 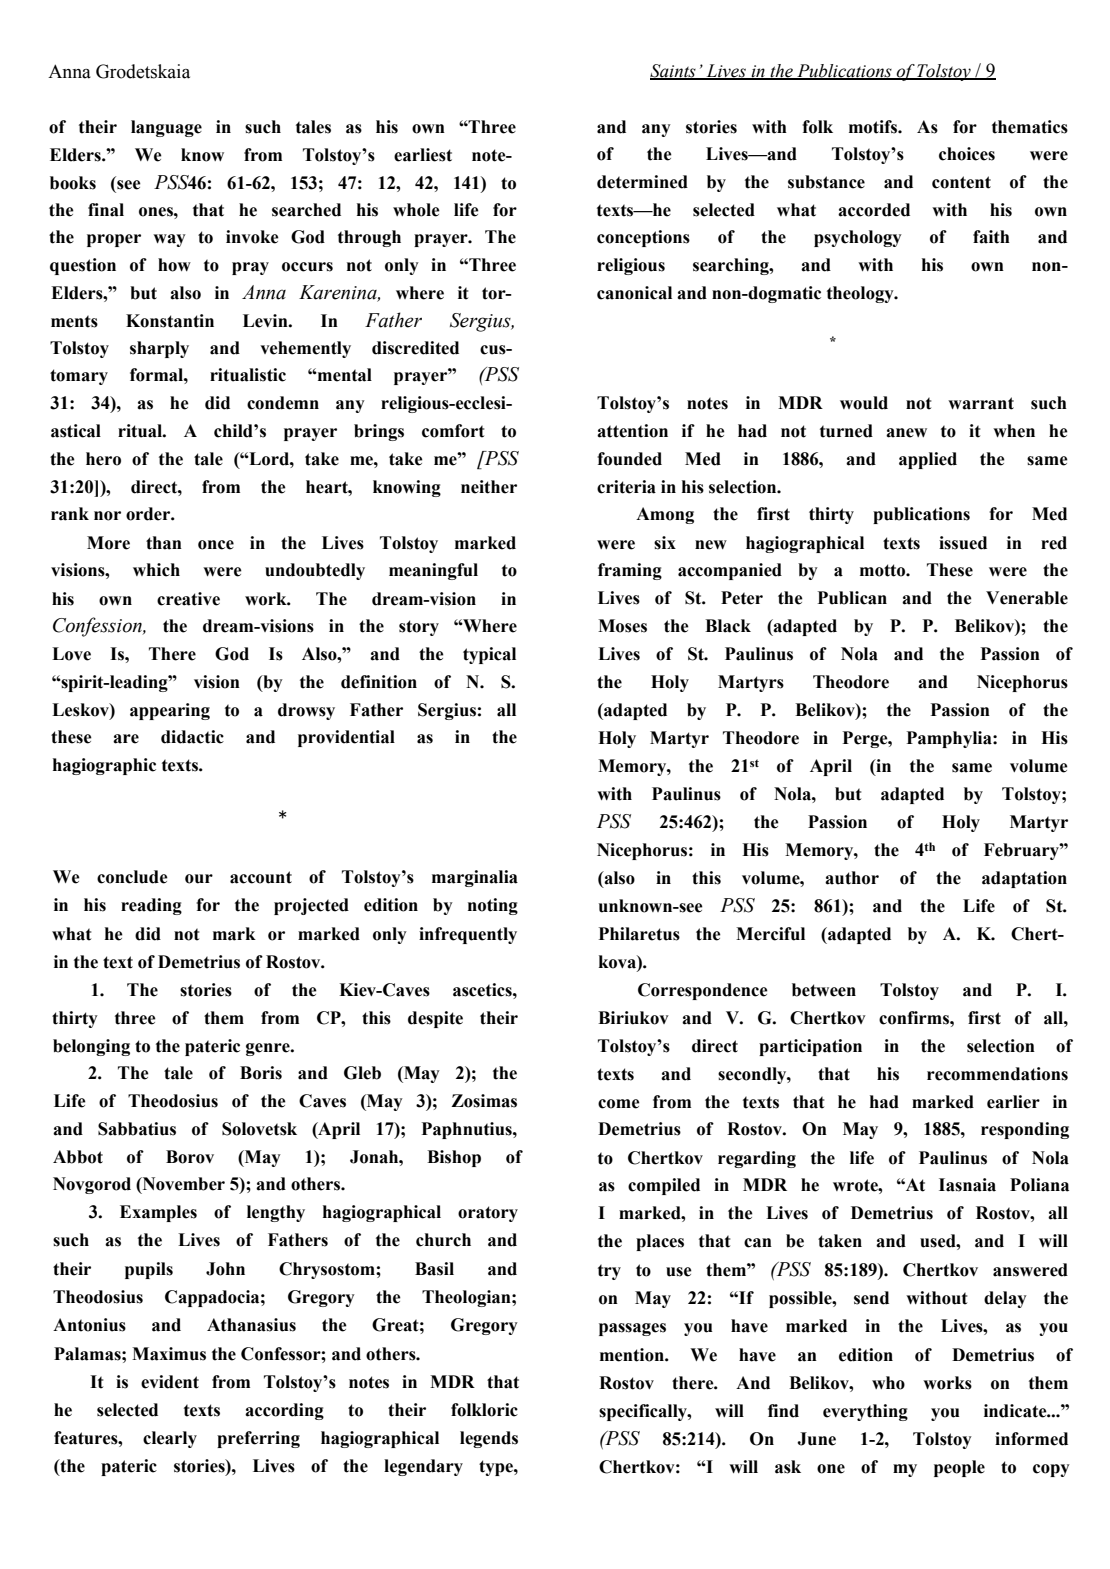 I want to click on choices, so click(x=967, y=154).
